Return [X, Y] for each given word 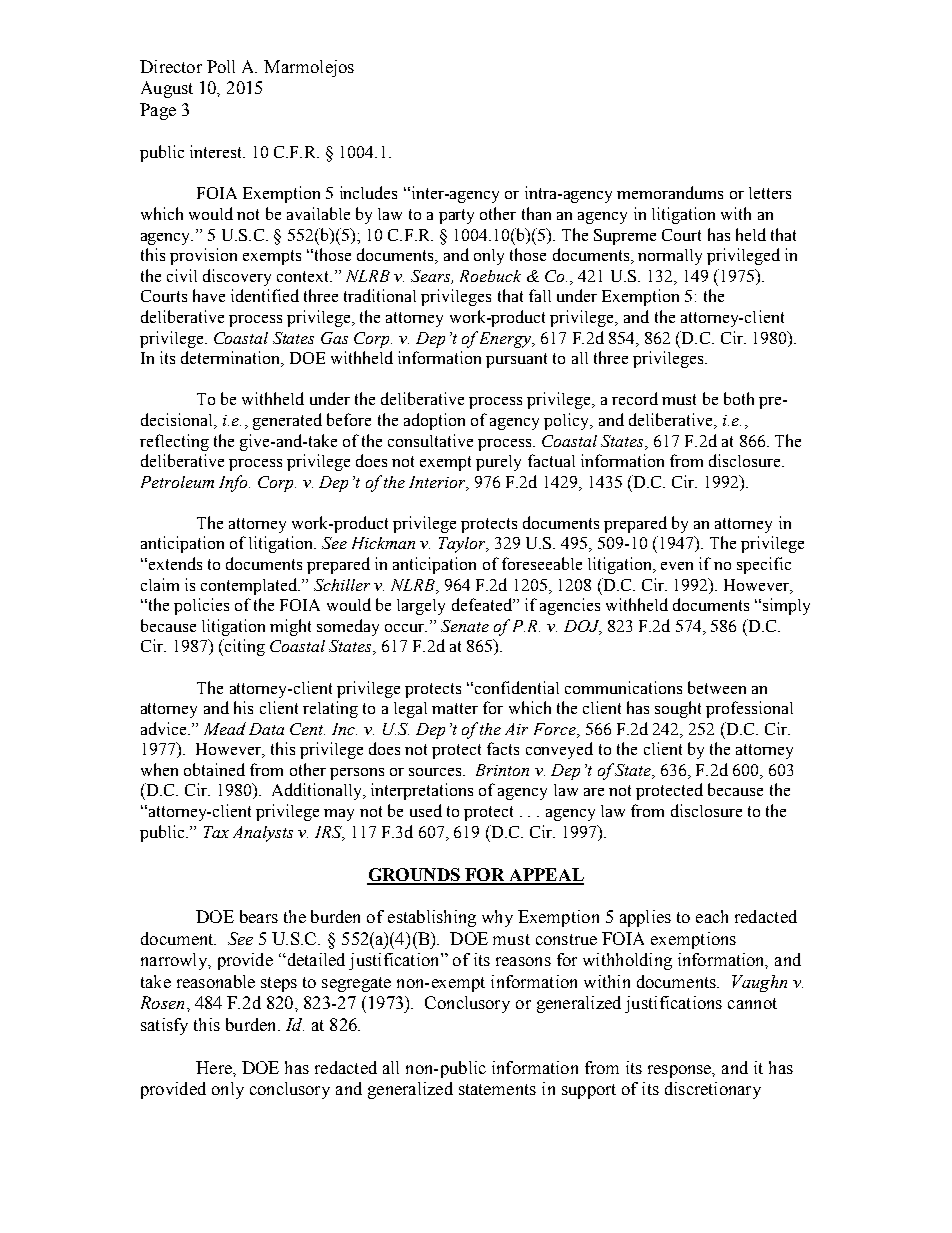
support [589, 1091]
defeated [483, 604]
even [677, 566]
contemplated [250, 586]
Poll [221, 66]
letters [770, 193]
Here [215, 1067]
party [456, 216]
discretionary [713, 1090]
